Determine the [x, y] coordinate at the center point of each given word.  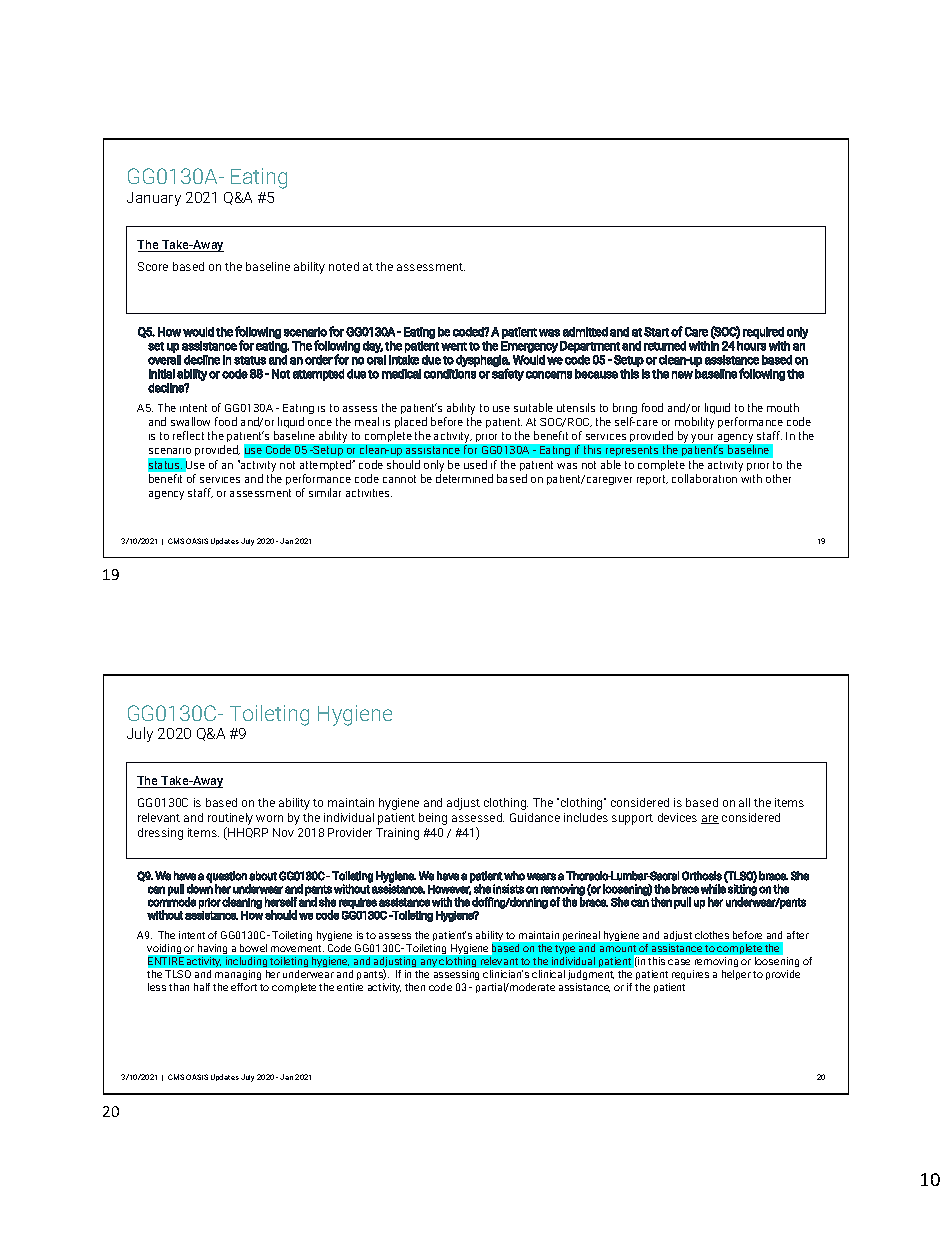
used [475, 464]
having [212, 949]
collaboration [704, 478]
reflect [188, 435]
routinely [230, 820]
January [154, 199]
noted [344, 266]
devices [677, 817]
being [433, 819]
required [763, 333]
